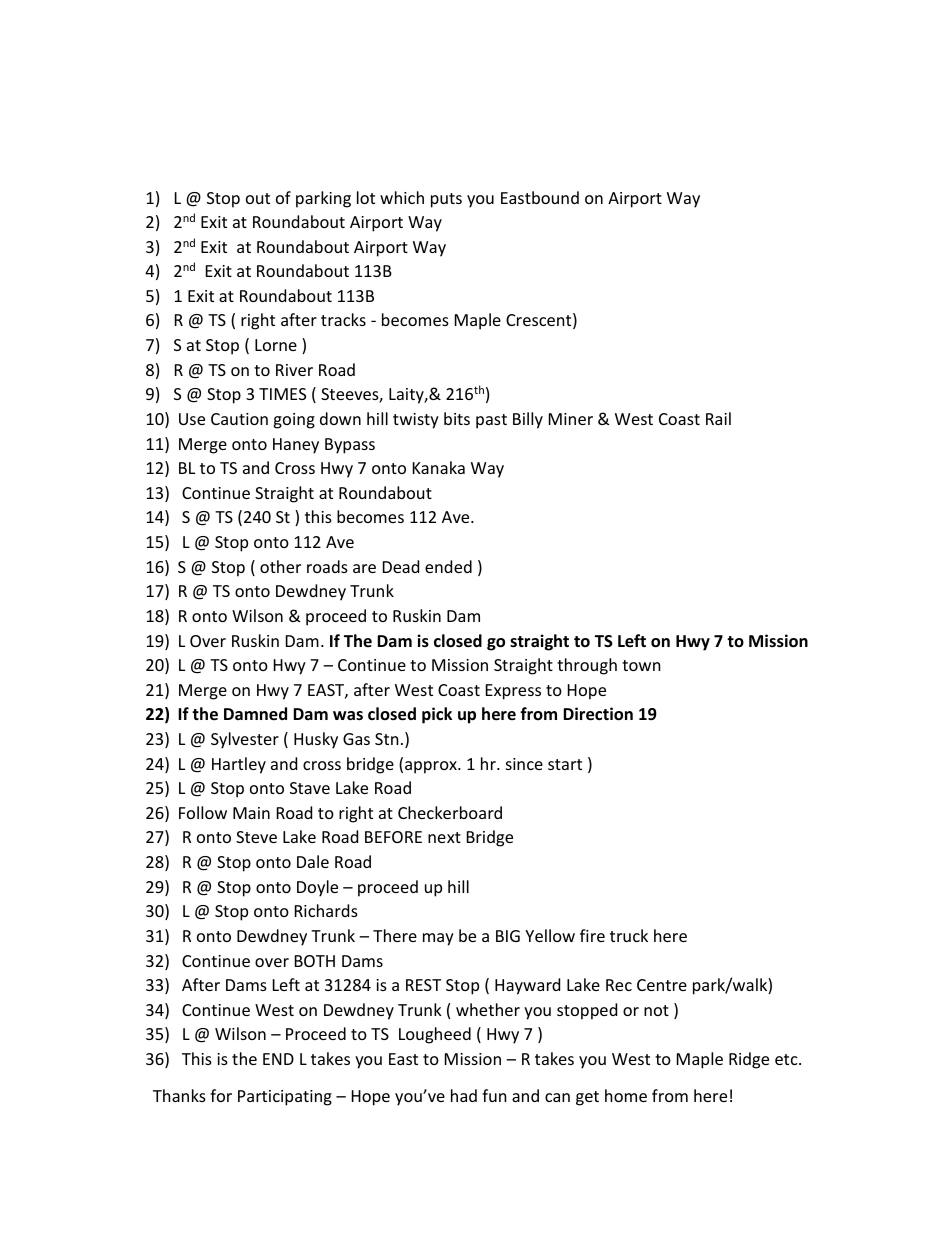  Describe the element at coordinates (251, 813) in the document. I see `Main` at that location.
